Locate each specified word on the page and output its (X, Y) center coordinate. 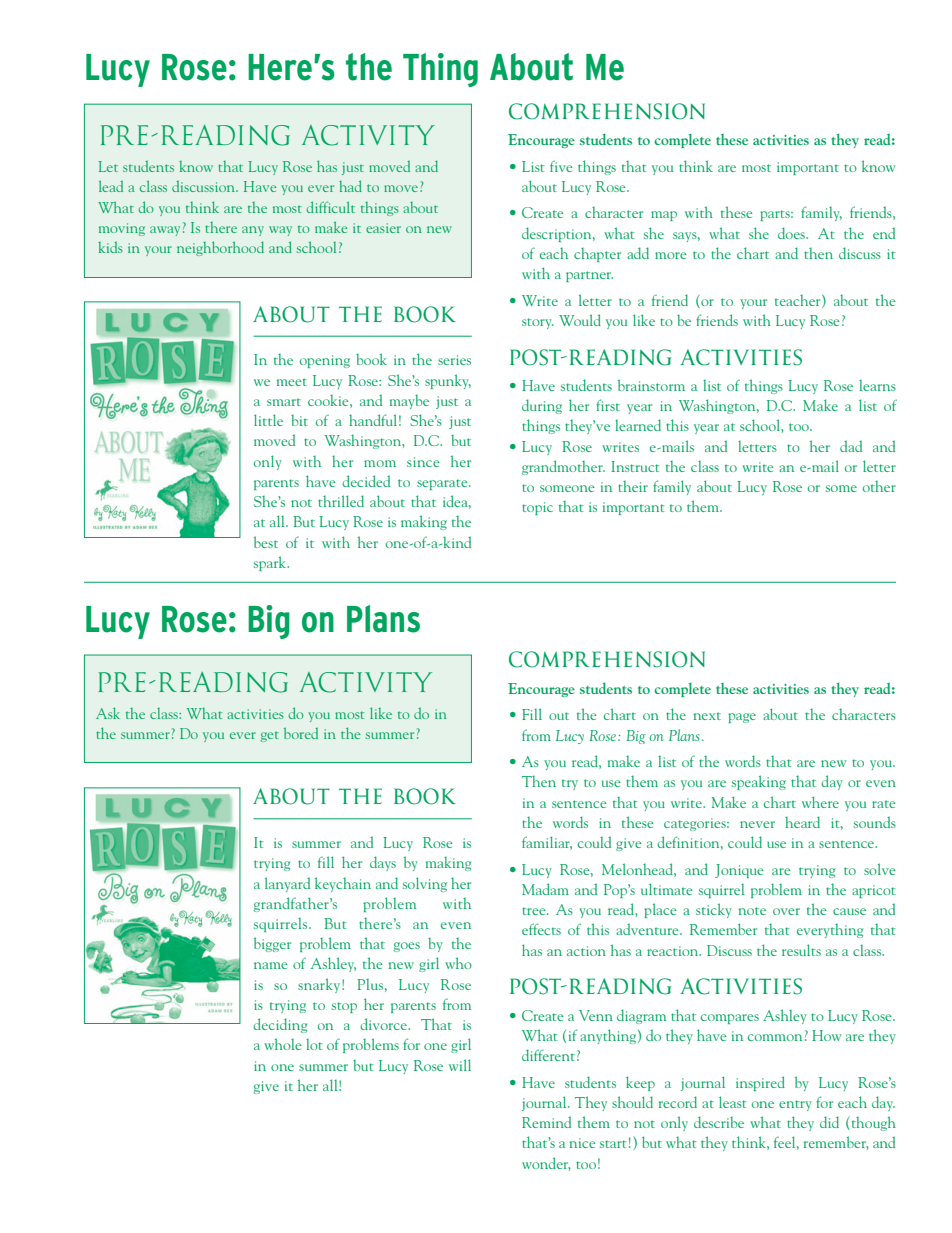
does (792, 233)
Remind (546, 1122)
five (561, 166)
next (707, 716)
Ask (108, 713)
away (165, 231)
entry (795, 1105)
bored (301, 733)
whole (283, 1044)
